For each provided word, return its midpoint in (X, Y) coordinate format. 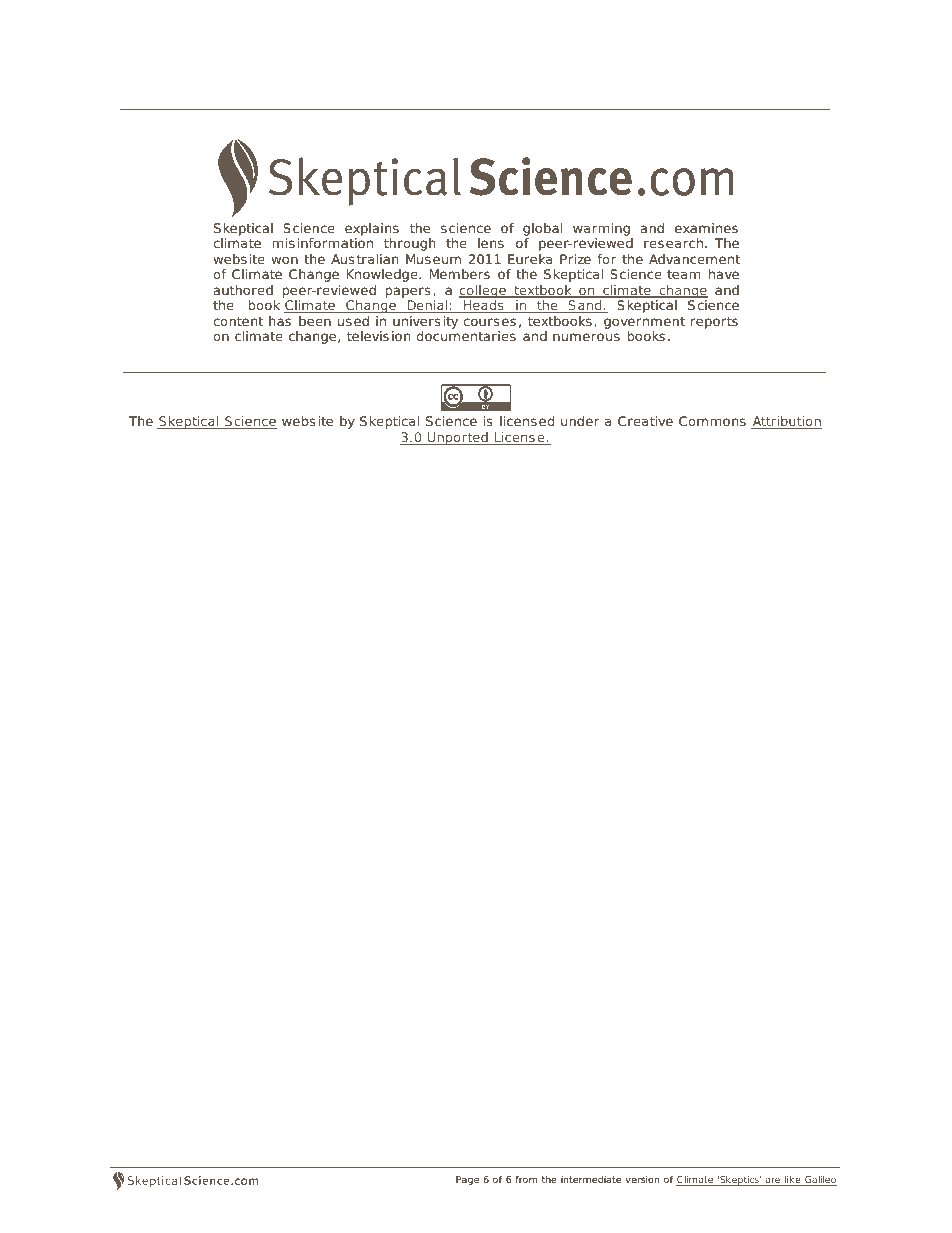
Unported (458, 438)
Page (467, 1180)
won (284, 260)
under (580, 421)
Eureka (530, 259)
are (773, 1181)
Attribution (786, 422)
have (724, 274)
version (642, 1179)
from (526, 1179)
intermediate (591, 1179)
